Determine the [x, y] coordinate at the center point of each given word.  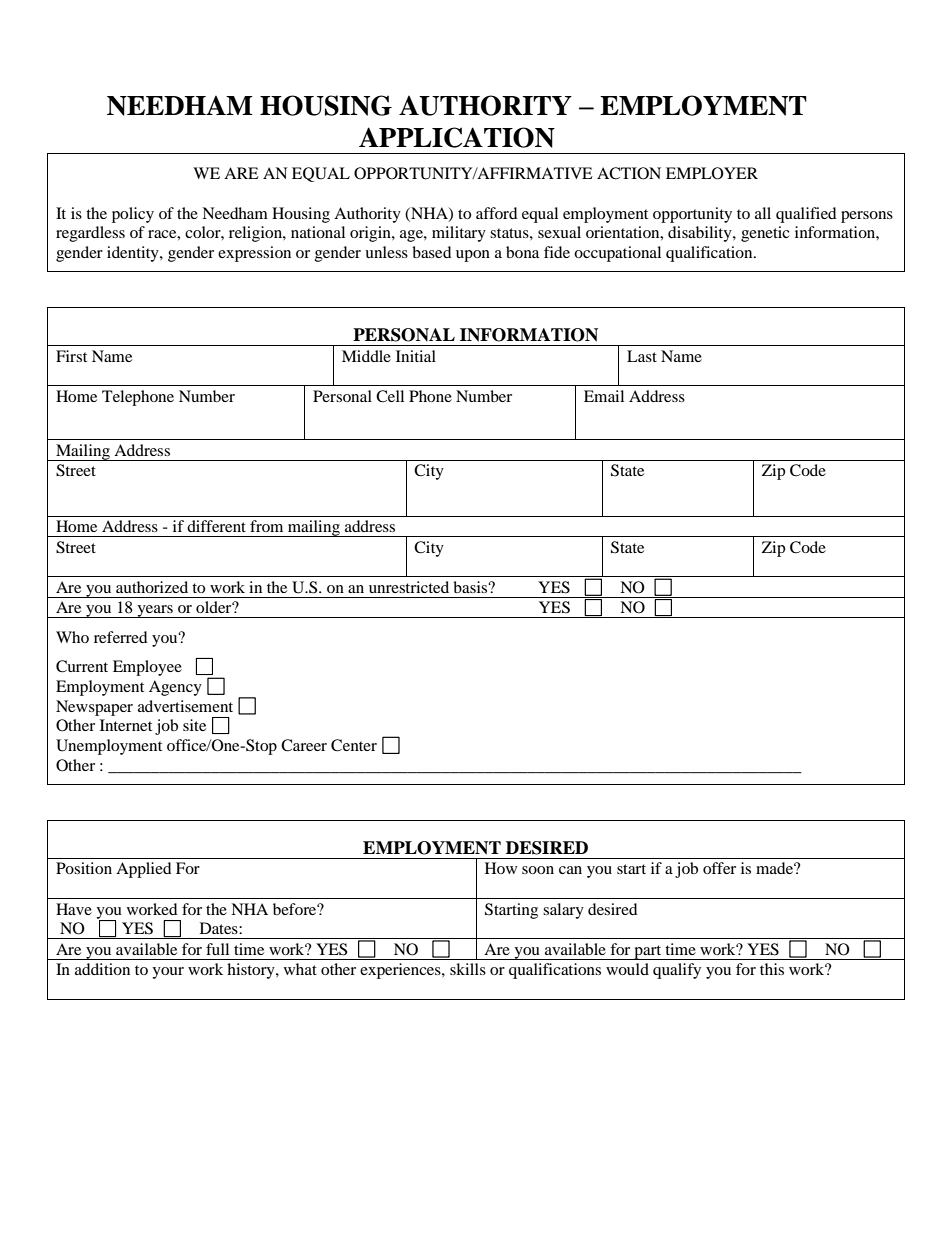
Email [604, 396]
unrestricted [409, 587]
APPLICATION [457, 137]
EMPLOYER [712, 173]
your [168, 973]
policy [133, 215]
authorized [152, 587]
